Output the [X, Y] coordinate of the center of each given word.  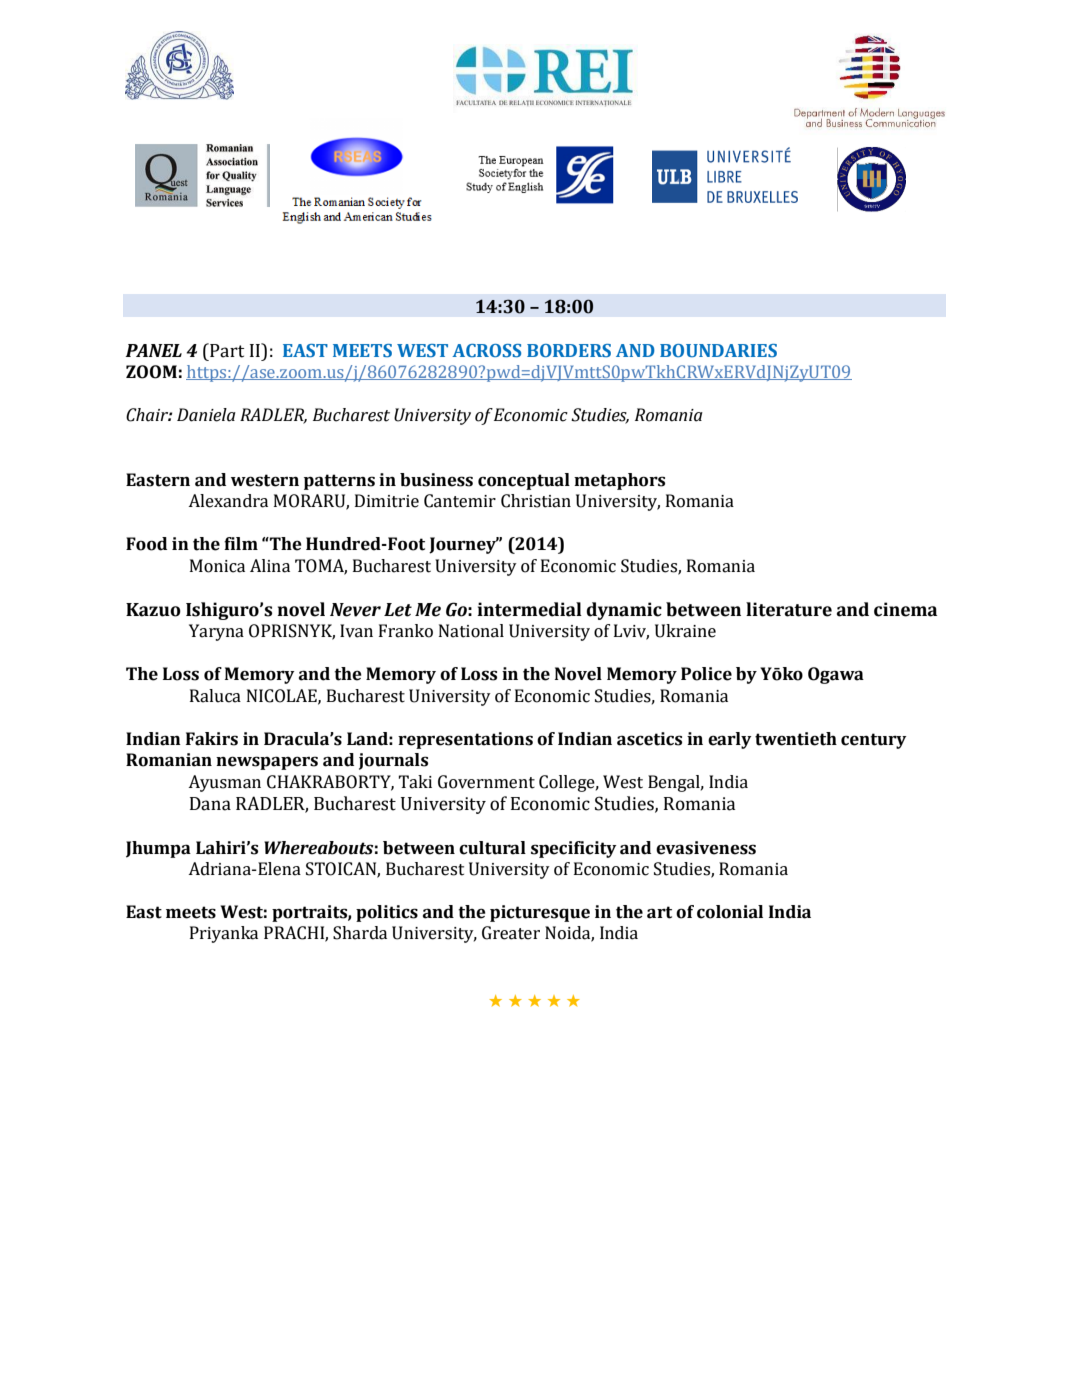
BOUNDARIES [718, 351]
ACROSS [486, 350]
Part [226, 350]
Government [486, 782]
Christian [536, 501]
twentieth [796, 739]
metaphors [619, 481]
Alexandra [228, 501]
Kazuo [153, 610]
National [471, 631]
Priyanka [224, 934]
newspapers [267, 763]
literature [789, 609]
